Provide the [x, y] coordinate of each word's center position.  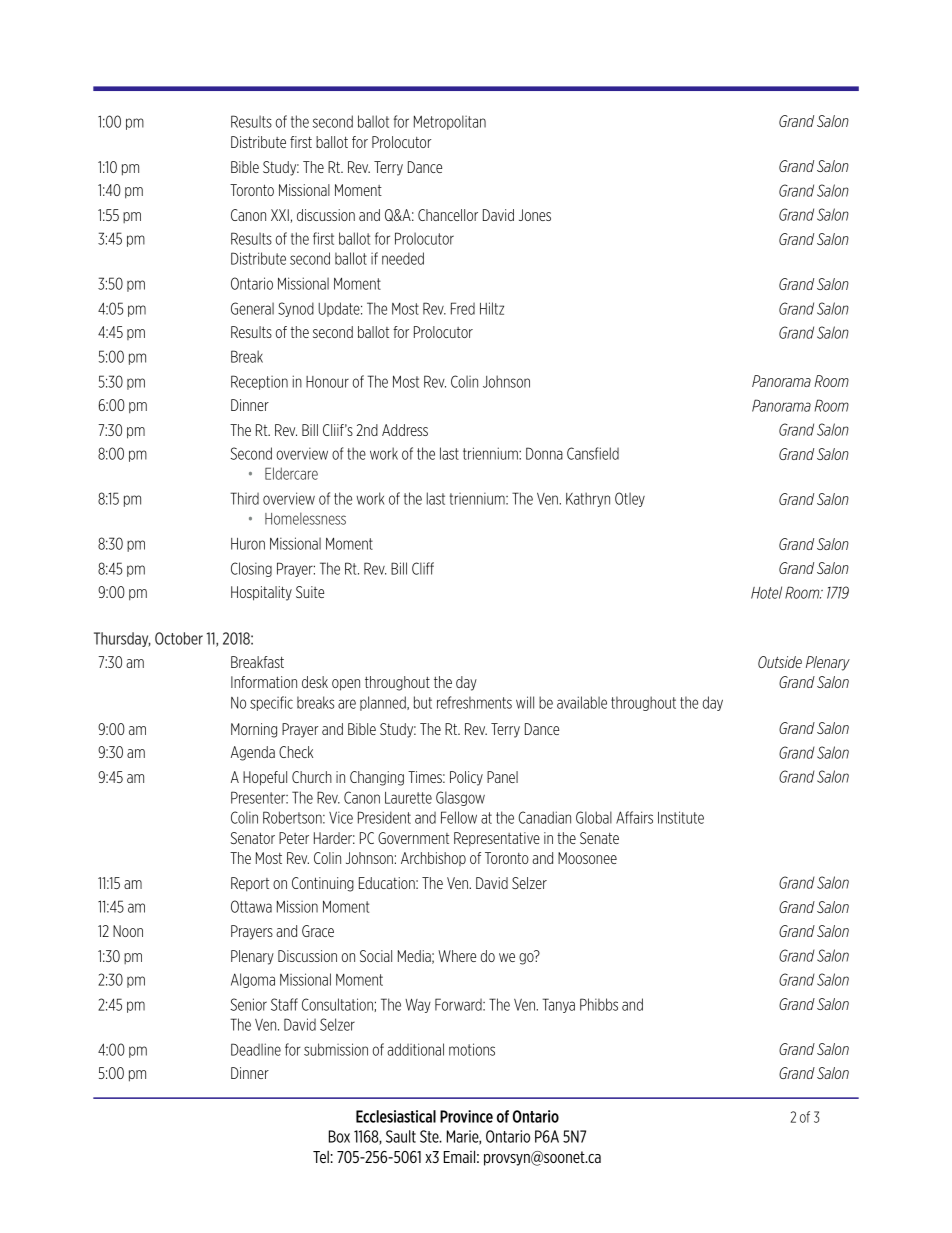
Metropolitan [450, 122]
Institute [681, 817]
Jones [535, 215]
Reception [259, 382]
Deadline [256, 1049]
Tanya [558, 1005]
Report [250, 884]
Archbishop [433, 859]
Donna [544, 453]
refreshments [474, 702]
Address [405, 430]
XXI [281, 216]
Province [466, 1116]
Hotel [766, 592]
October [179, 638]
